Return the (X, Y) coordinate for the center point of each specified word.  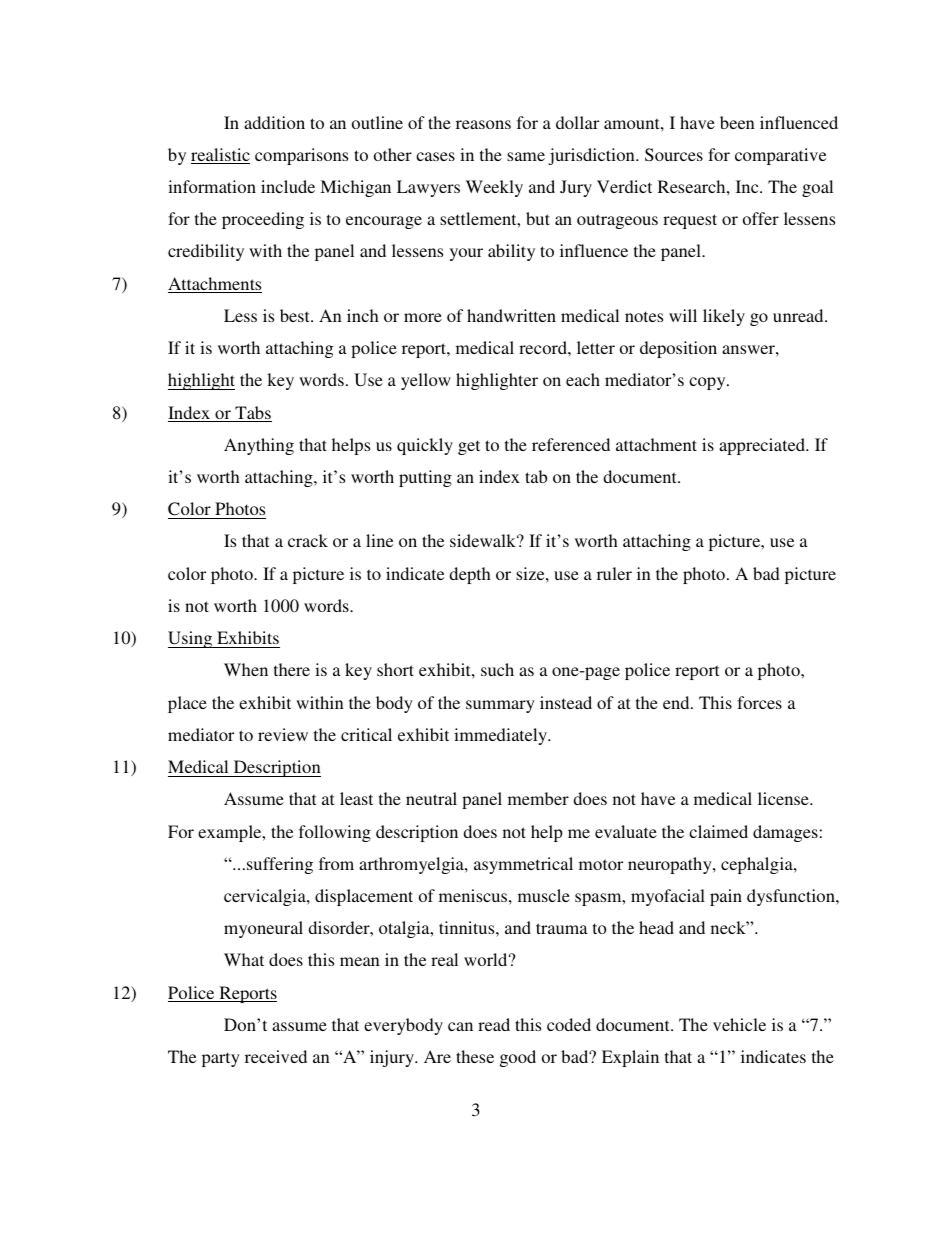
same (526, 156)
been (737, 122)
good (518, 1058)
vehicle (739, 1024)
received (276, 1056)
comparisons (301, 156)
